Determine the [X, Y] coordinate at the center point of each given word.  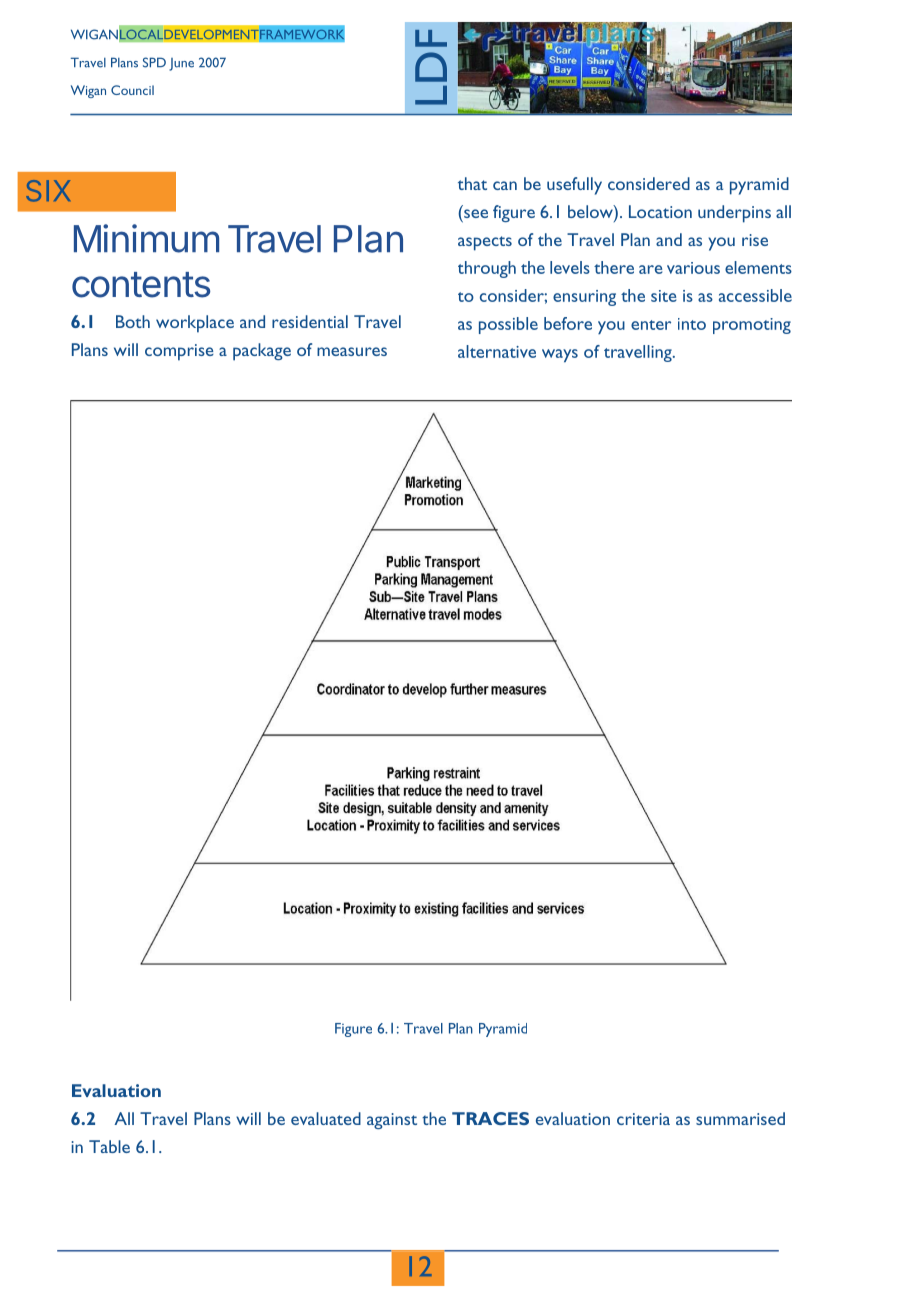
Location [660, 211]
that [472, 183]
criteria [643, 1119]
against [392, 1121]
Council [132, 90]
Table [109, 1146]
